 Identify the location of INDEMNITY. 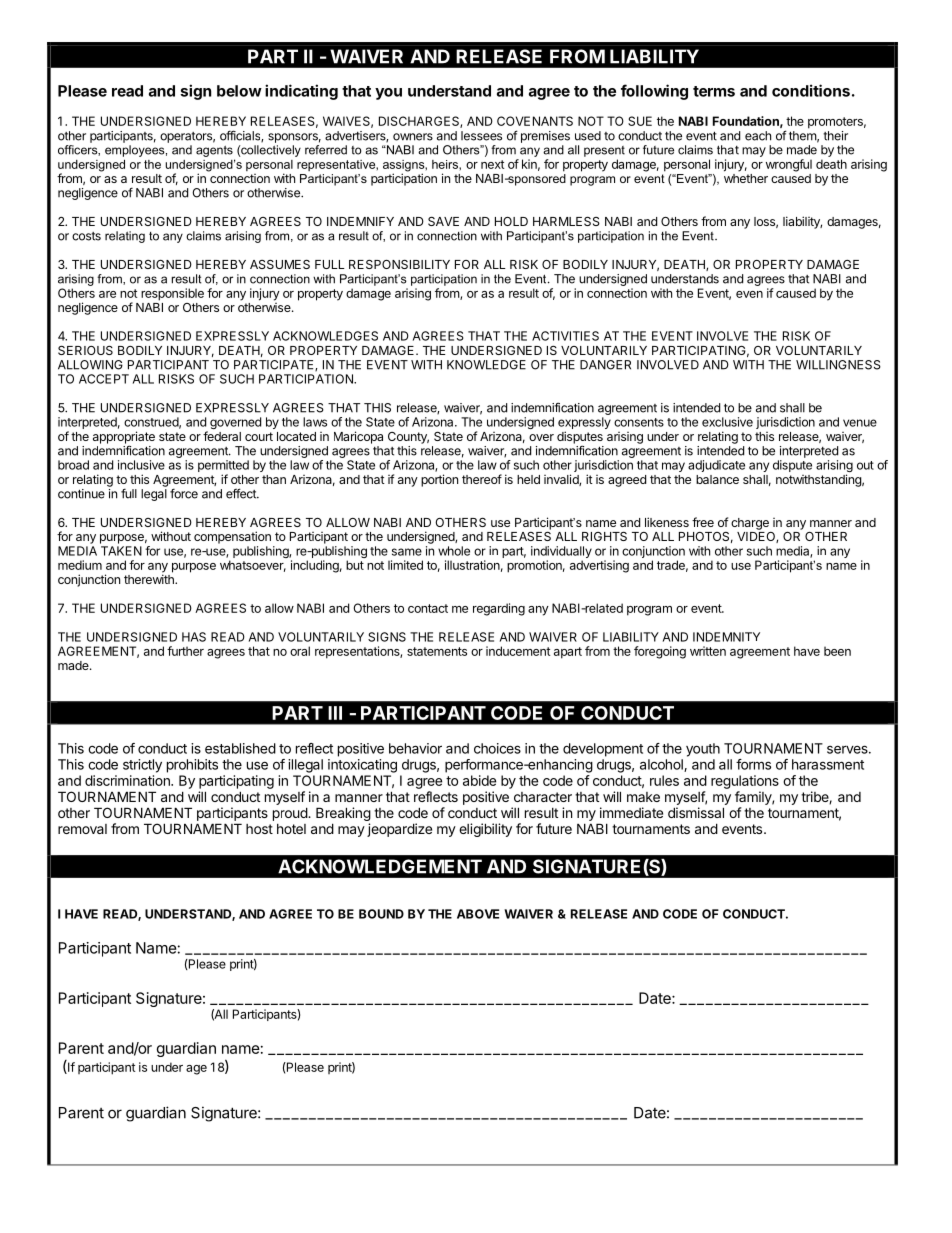
(726, 637).
